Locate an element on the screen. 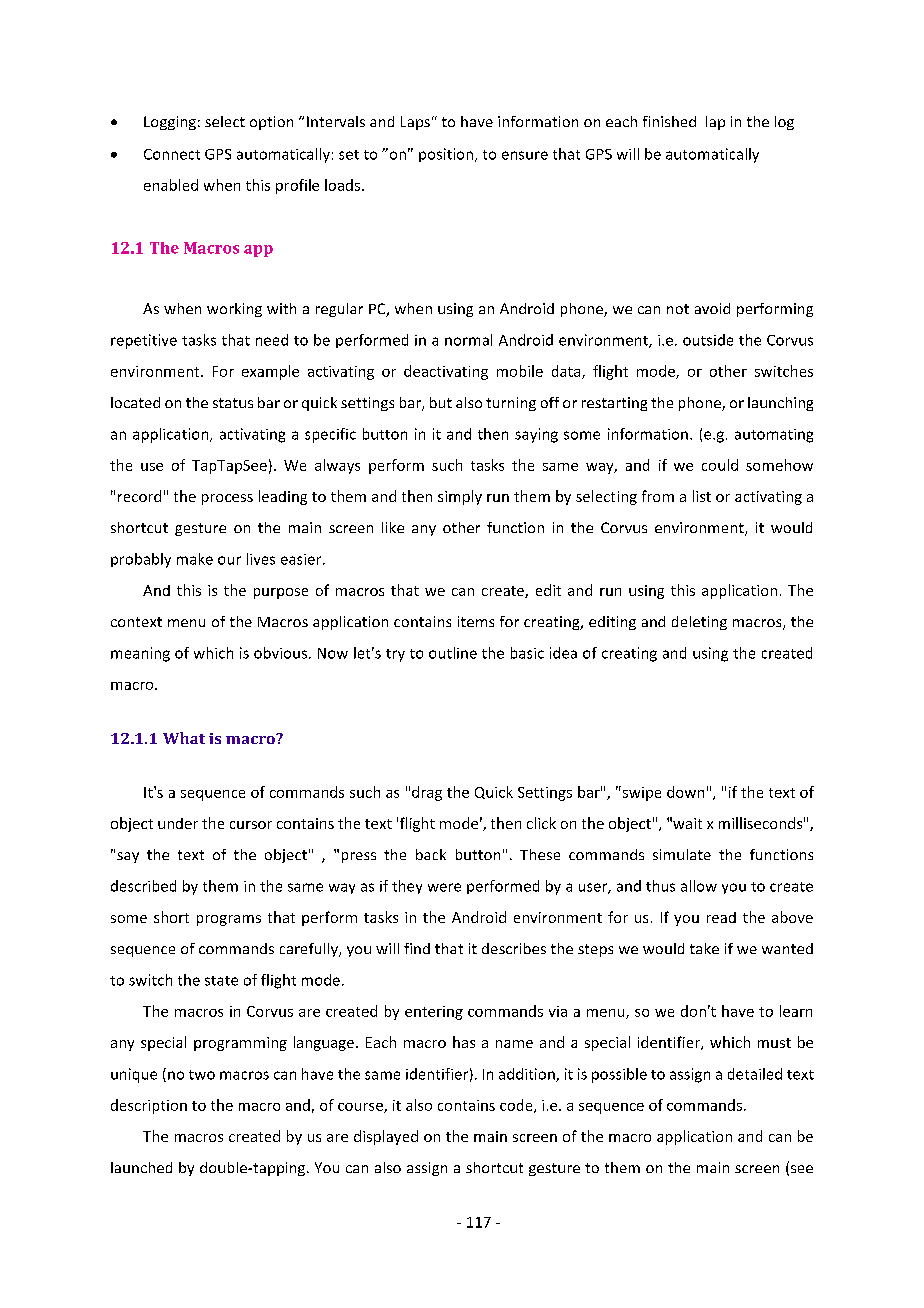  Connect is located at coordinates (172, 154).
